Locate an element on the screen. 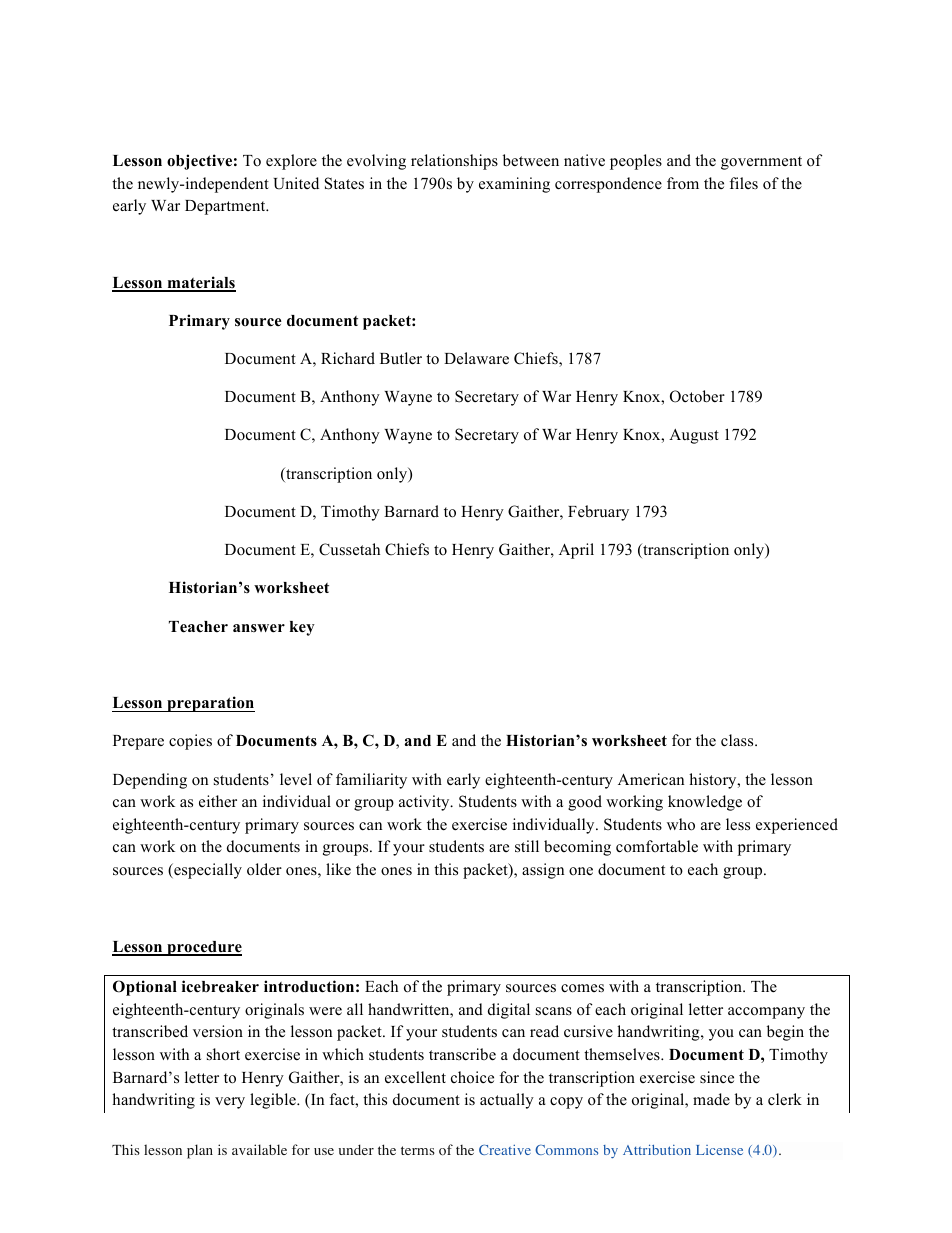  files is located at coordinates (744, 183).
